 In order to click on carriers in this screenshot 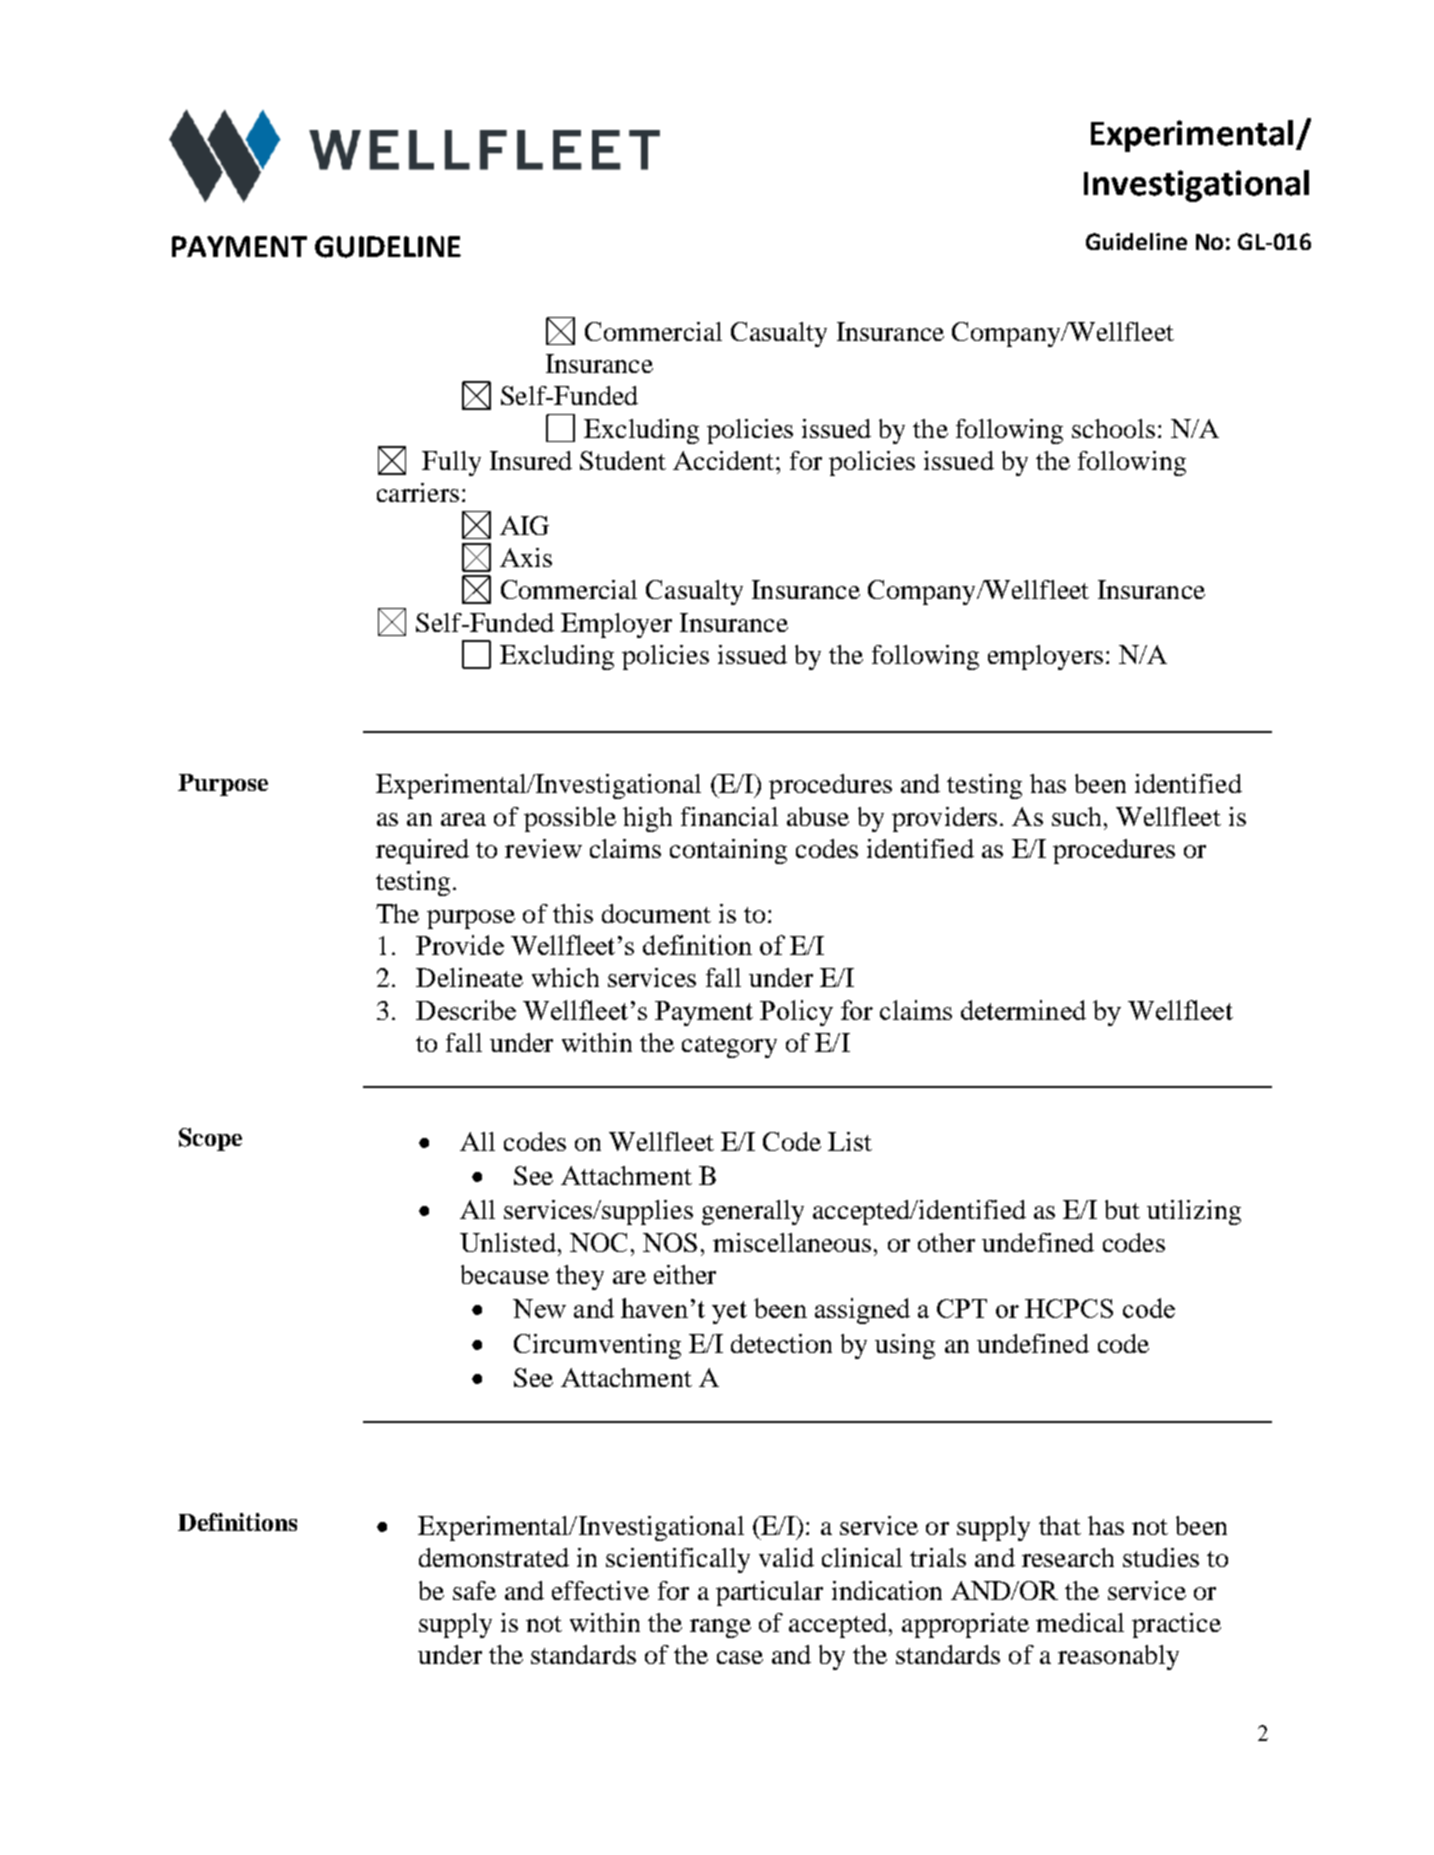, I will do `click(418, 492)`.
